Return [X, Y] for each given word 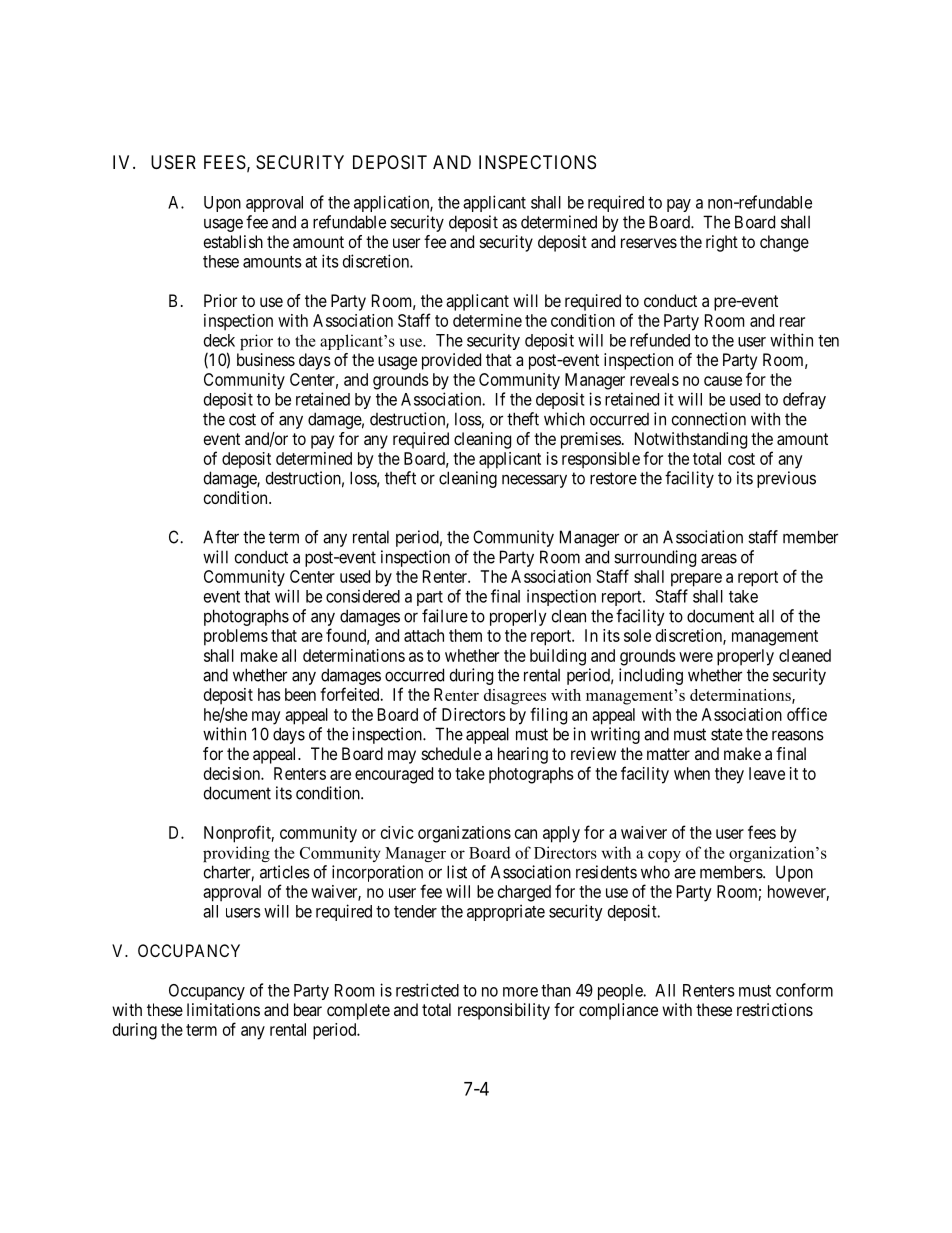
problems [236, 637]
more [520, 992]
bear [308, 1009]
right [722, 243]
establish [233, 241]
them [465, 635]
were [696, 657]
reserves [649, 243]
